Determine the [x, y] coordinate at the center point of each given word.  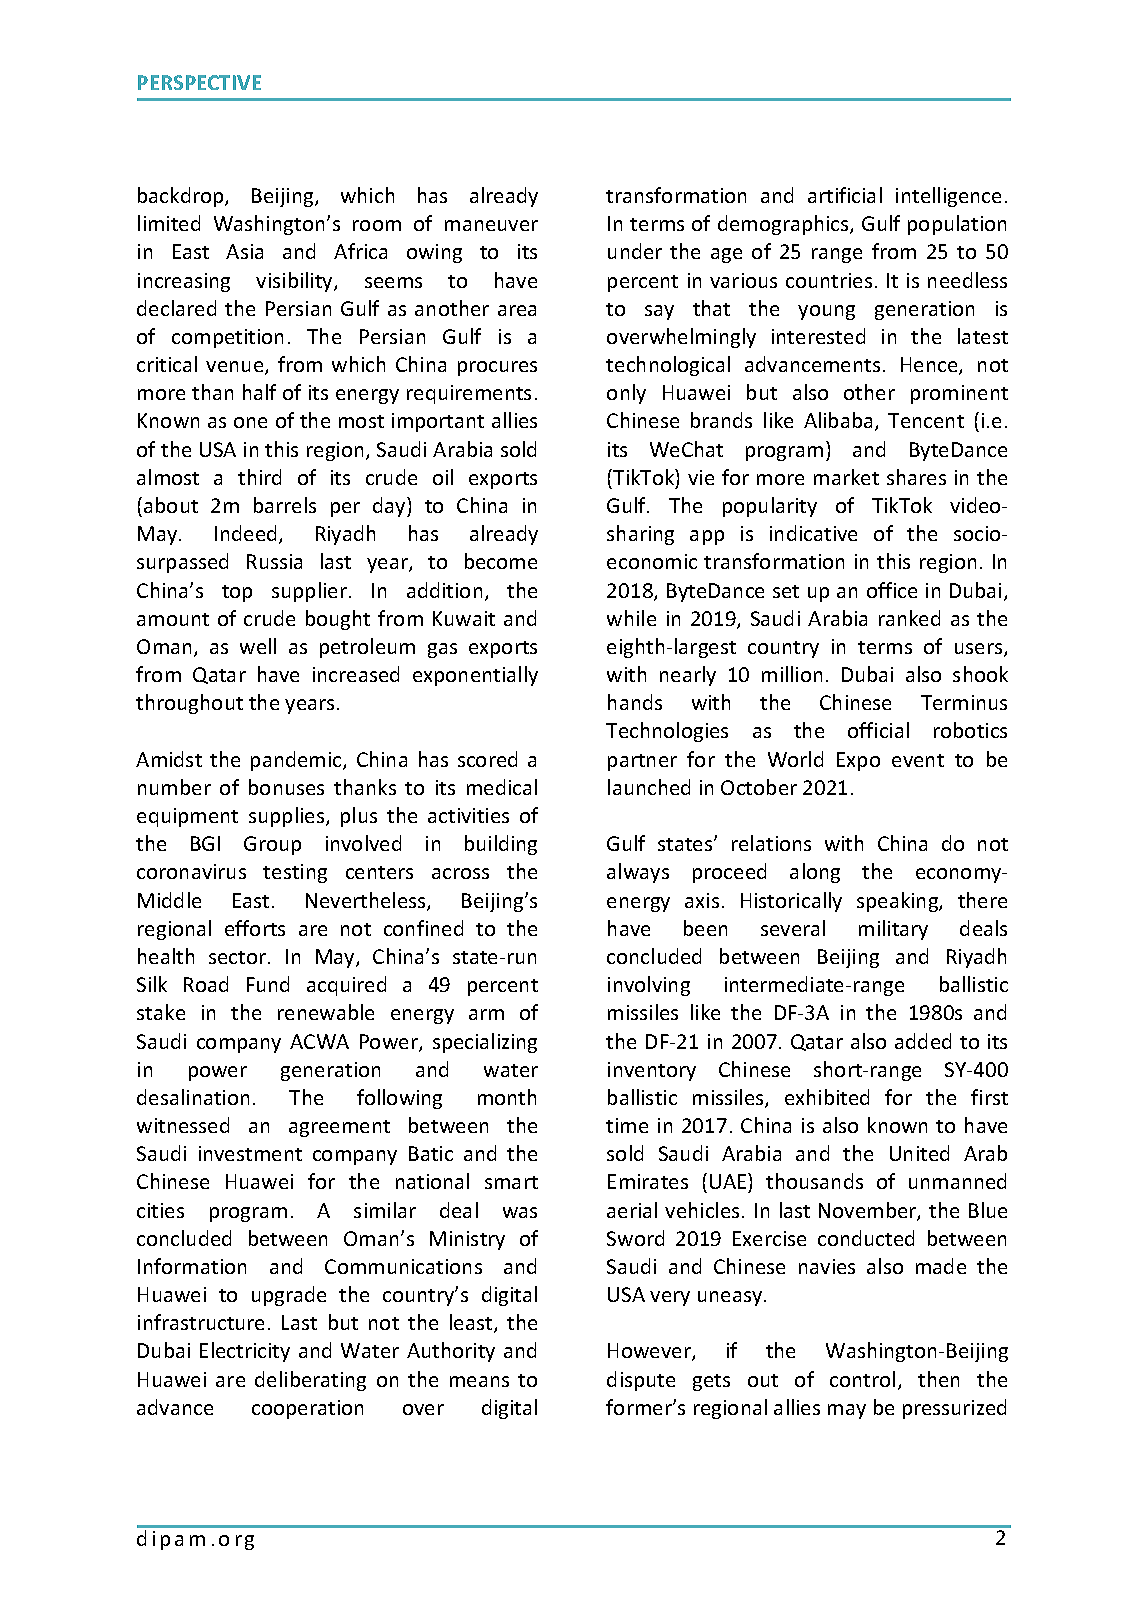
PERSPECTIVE [199, 82]
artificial [845, 195]
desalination [193, 1097]
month [507, 1097]
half [259, 392]
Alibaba [838, 420]
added [923, 1041]
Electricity [245, 1352]
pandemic [297, 761]
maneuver [491, 225]
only [626, 394]
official [878, 730]
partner [642, 762]
